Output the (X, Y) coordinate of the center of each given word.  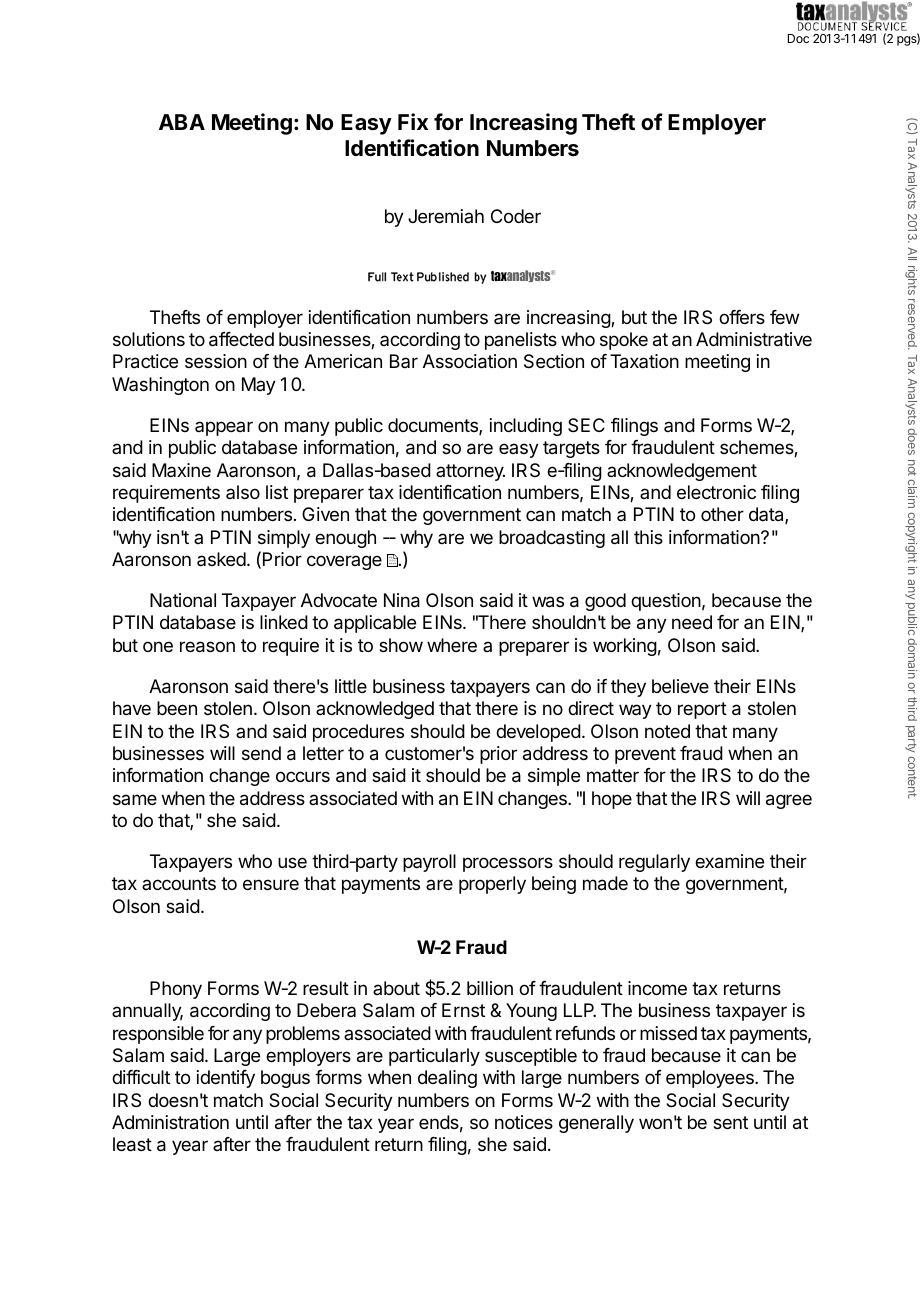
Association (470, 361)
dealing (447, 1079)
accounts (179, 883)
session (216, 361)
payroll (429, 863)
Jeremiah (446, 216)
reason (207, 647)
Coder (516, 216)
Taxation (644, 361)
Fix (413, 121)
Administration (170, 1122)
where (452, 645)
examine (729, 861)
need (692, 622)
